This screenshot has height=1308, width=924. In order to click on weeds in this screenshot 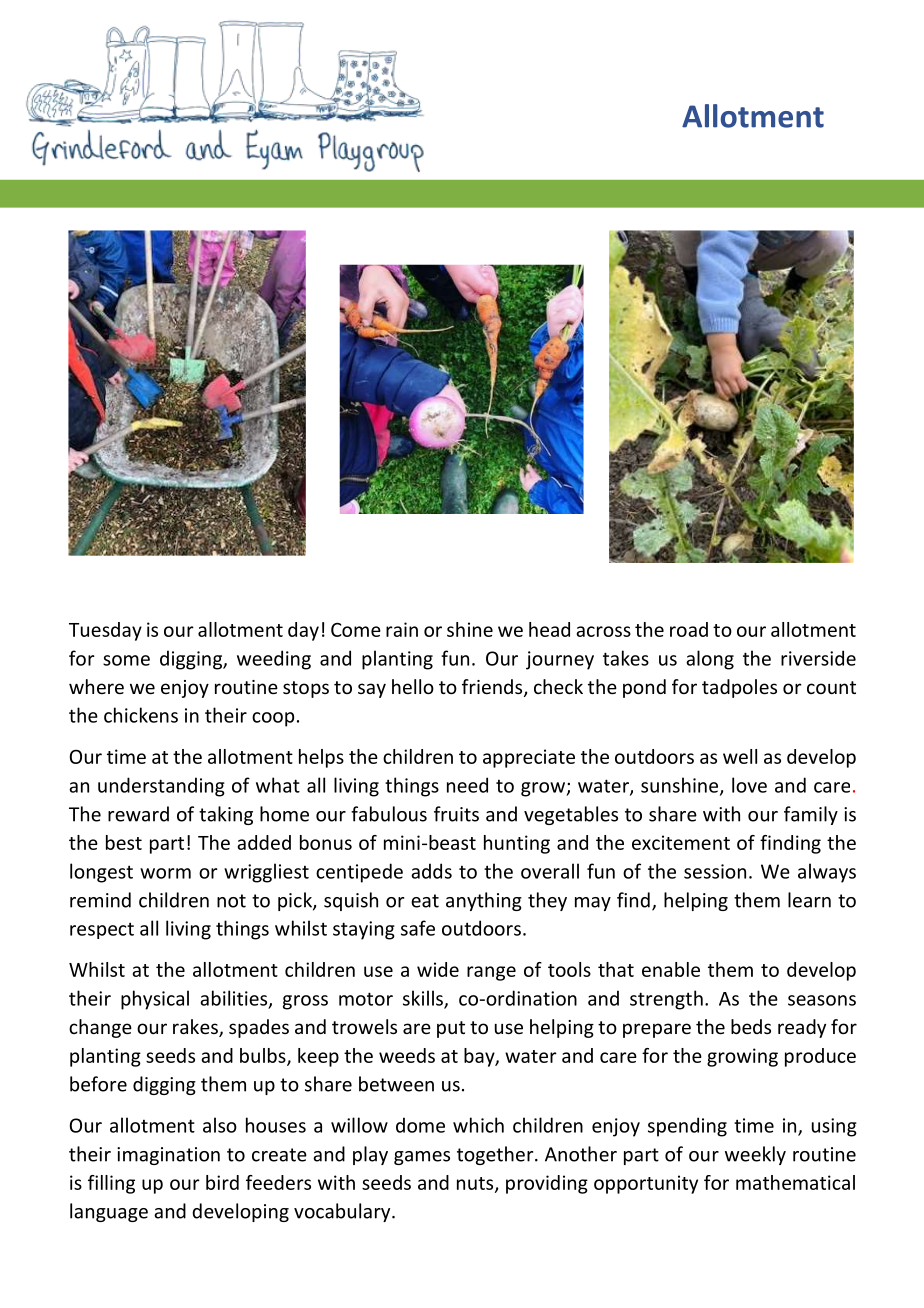, I will do `click(407, 1055)`.
